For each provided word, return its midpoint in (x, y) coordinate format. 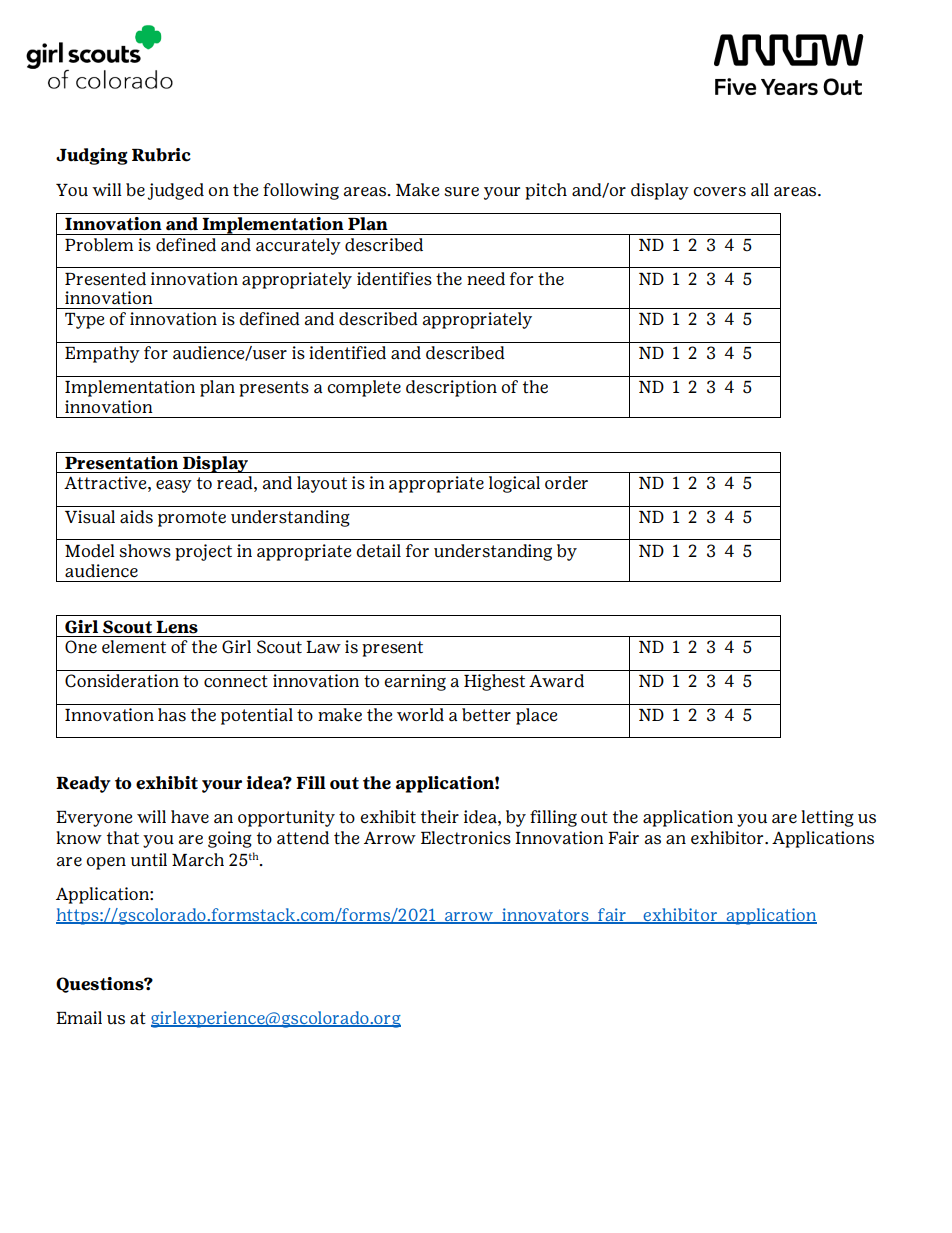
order (566, 483)
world (420, 715)
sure (461, 192)
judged (176, 191)
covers (719, 192)
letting (827, 818)
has (172, 715)
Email (79, 1018)
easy (174, 486)
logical (514, 484)
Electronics (466, 838)
